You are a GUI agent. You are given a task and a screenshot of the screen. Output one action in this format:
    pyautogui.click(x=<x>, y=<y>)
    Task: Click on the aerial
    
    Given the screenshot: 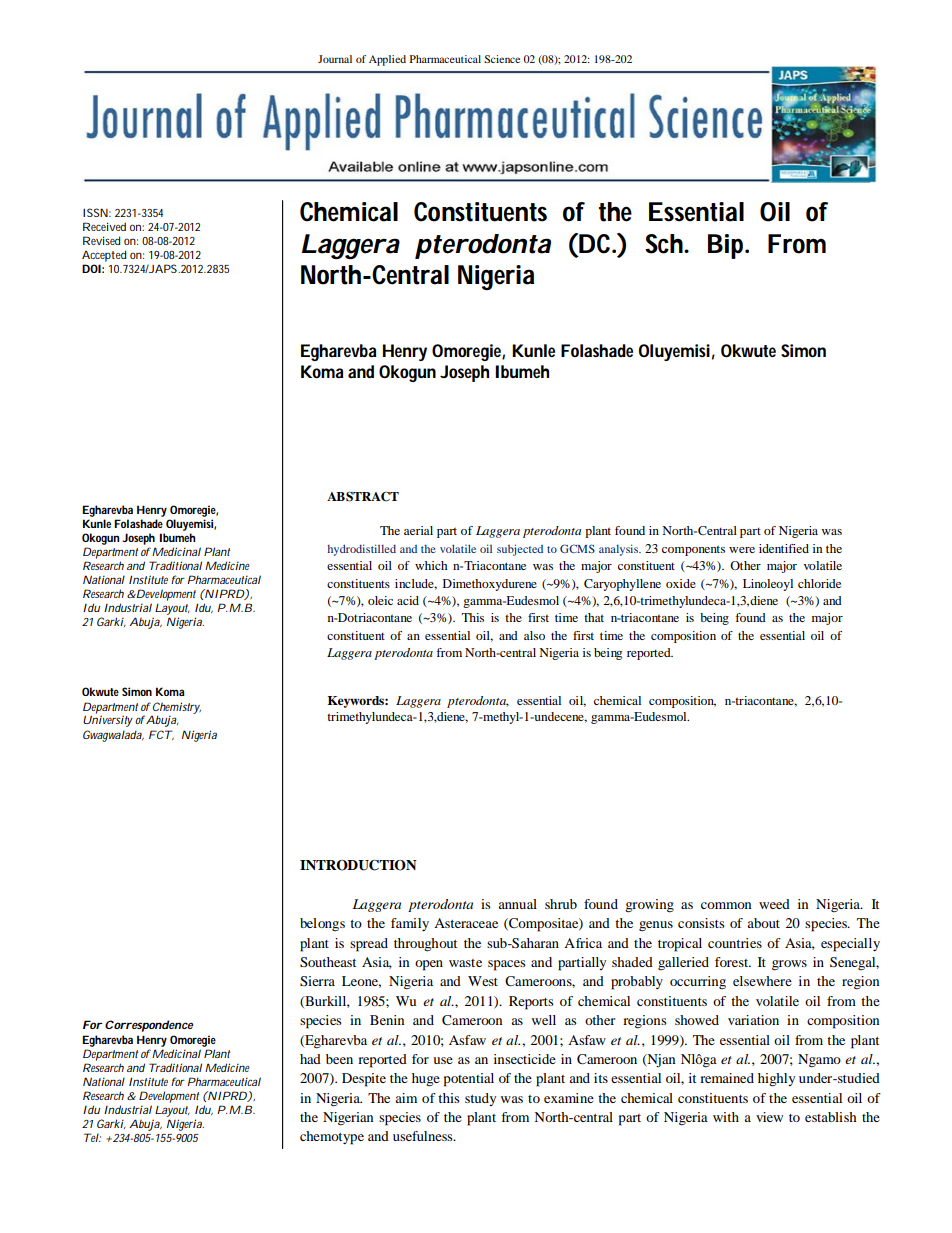 What is the action you would take?
    pyautogui.click(x=418, y=530)
